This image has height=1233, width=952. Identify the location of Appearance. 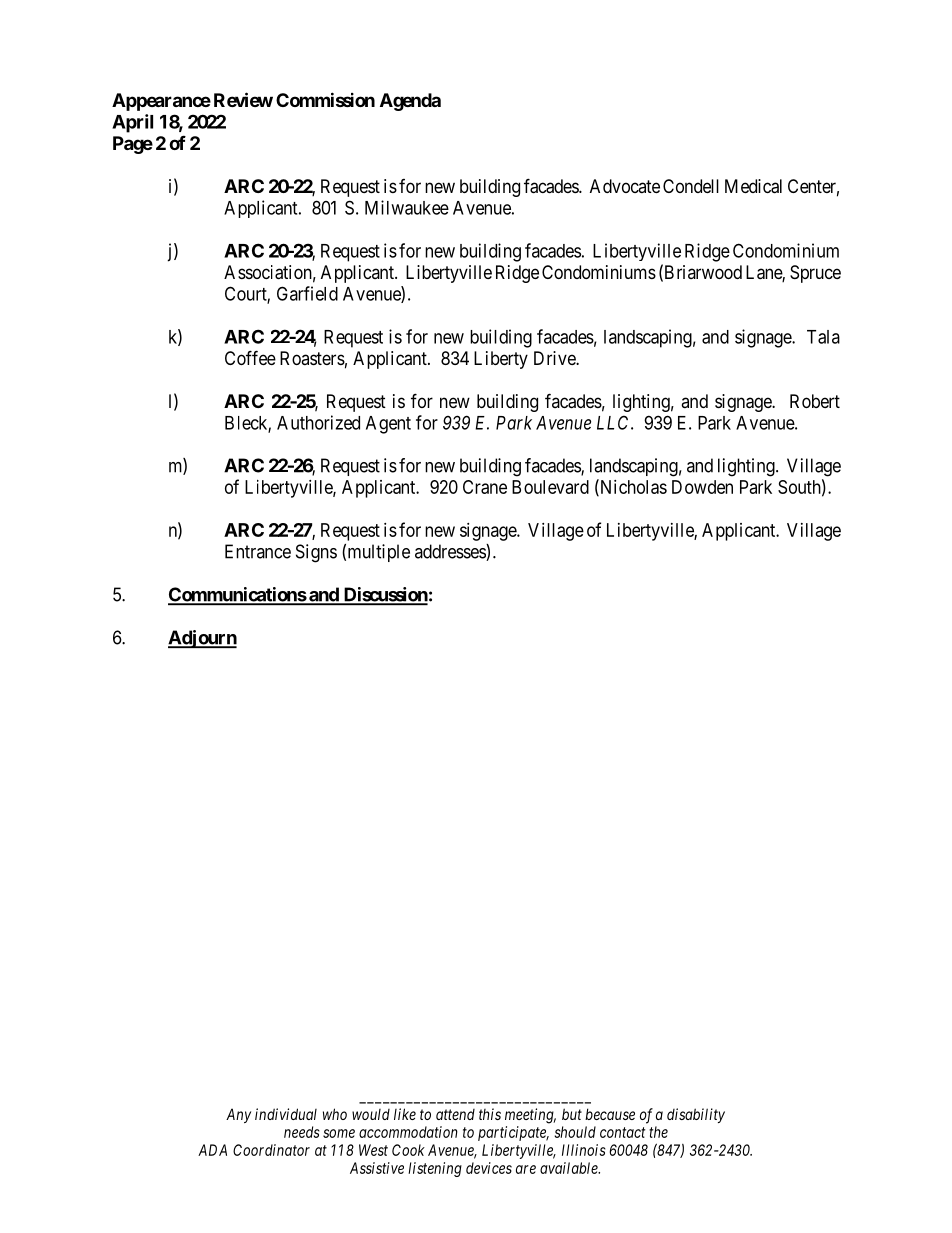
(161, 102).
